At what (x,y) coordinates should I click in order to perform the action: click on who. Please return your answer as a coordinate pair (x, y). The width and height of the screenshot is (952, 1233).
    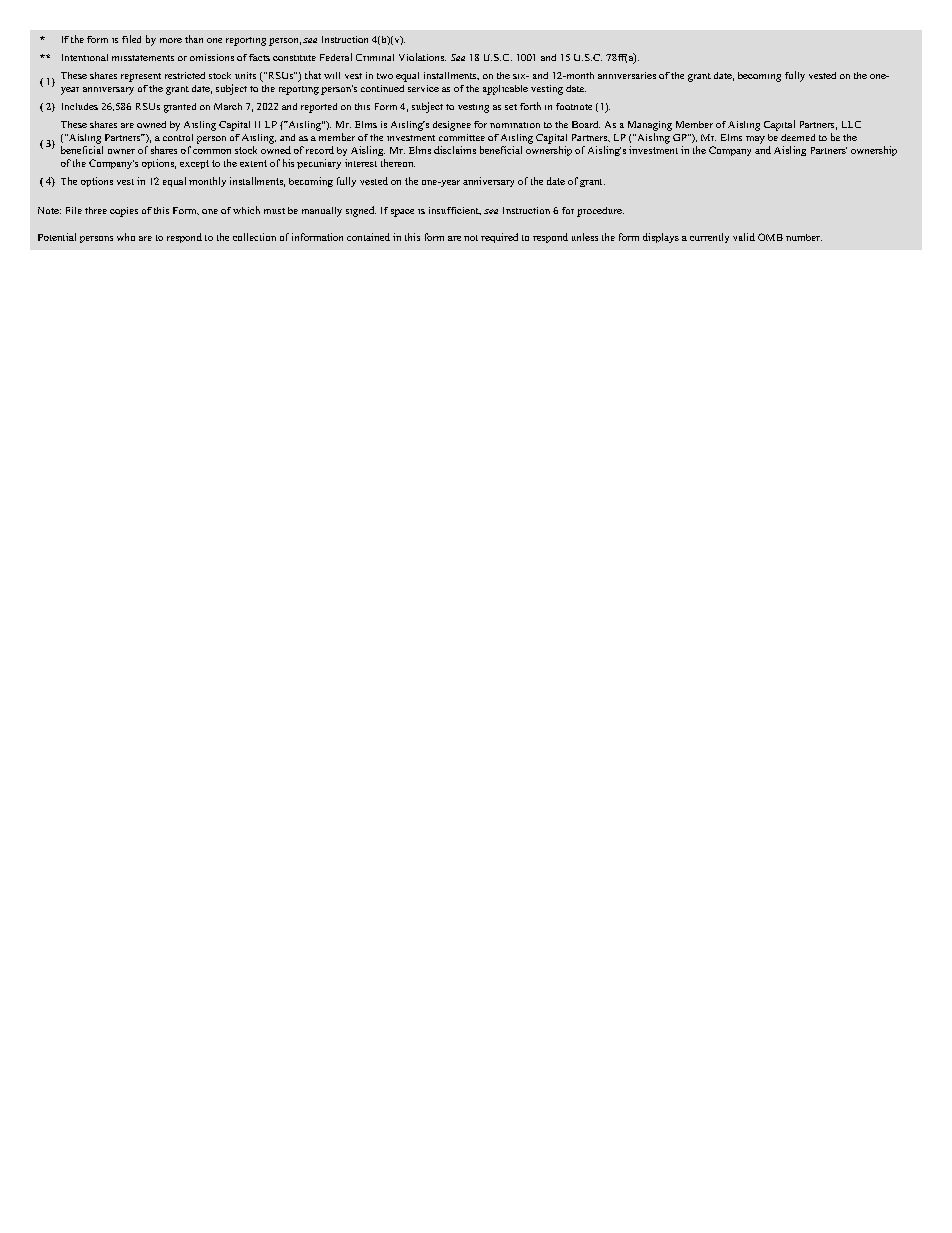
    Looking at the image, I should click on (126, 237).
